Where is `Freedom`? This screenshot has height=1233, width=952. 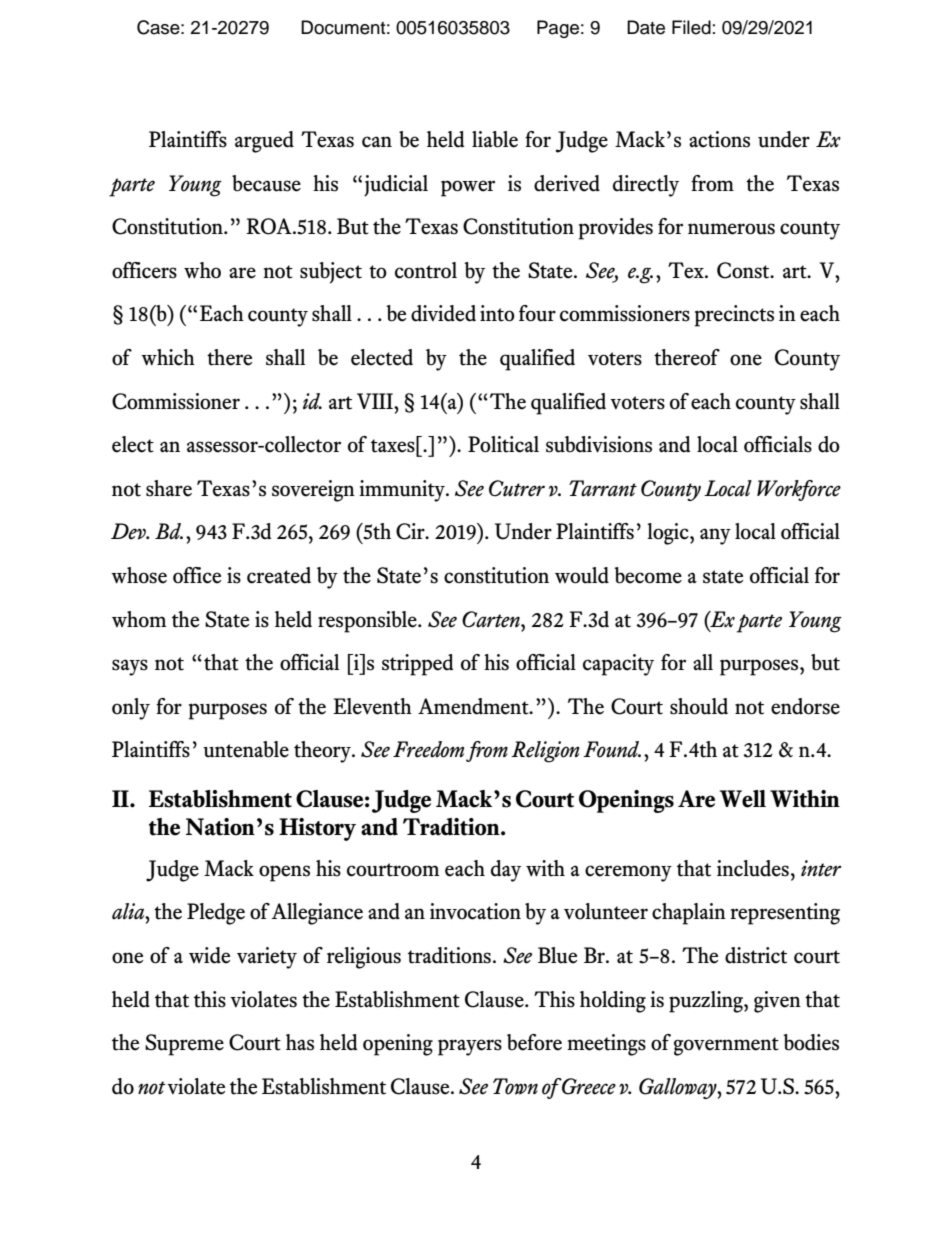
Freedom is located at coordinates (428, 749).
